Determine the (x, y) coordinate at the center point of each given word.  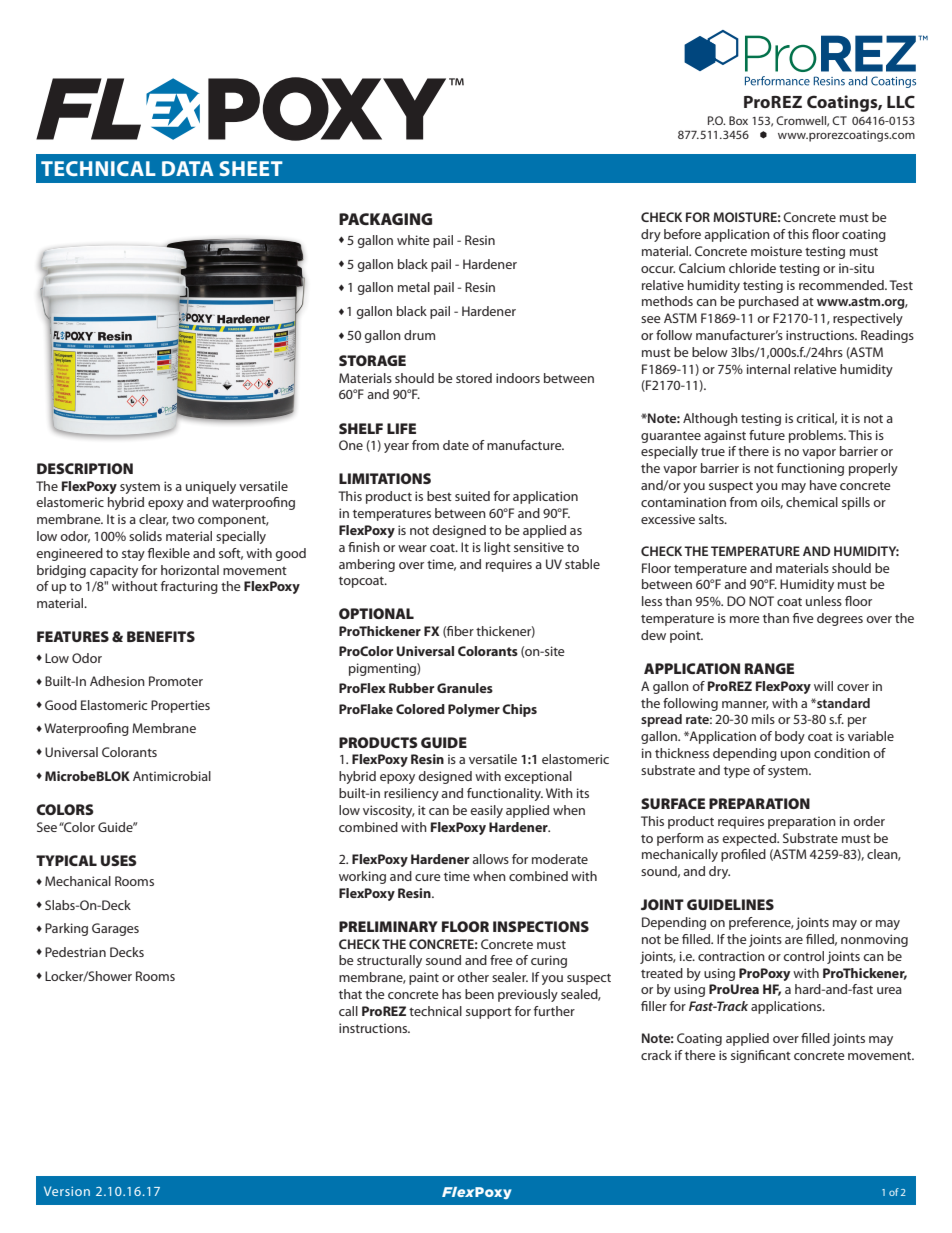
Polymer (474, 710)
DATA (188, 168)
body (790, 737)
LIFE (401, 428)
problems (817, 436)
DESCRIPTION (85, 468)
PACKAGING (385, 219)
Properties (180, 706)
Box (738, 120)
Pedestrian (75, 952)
